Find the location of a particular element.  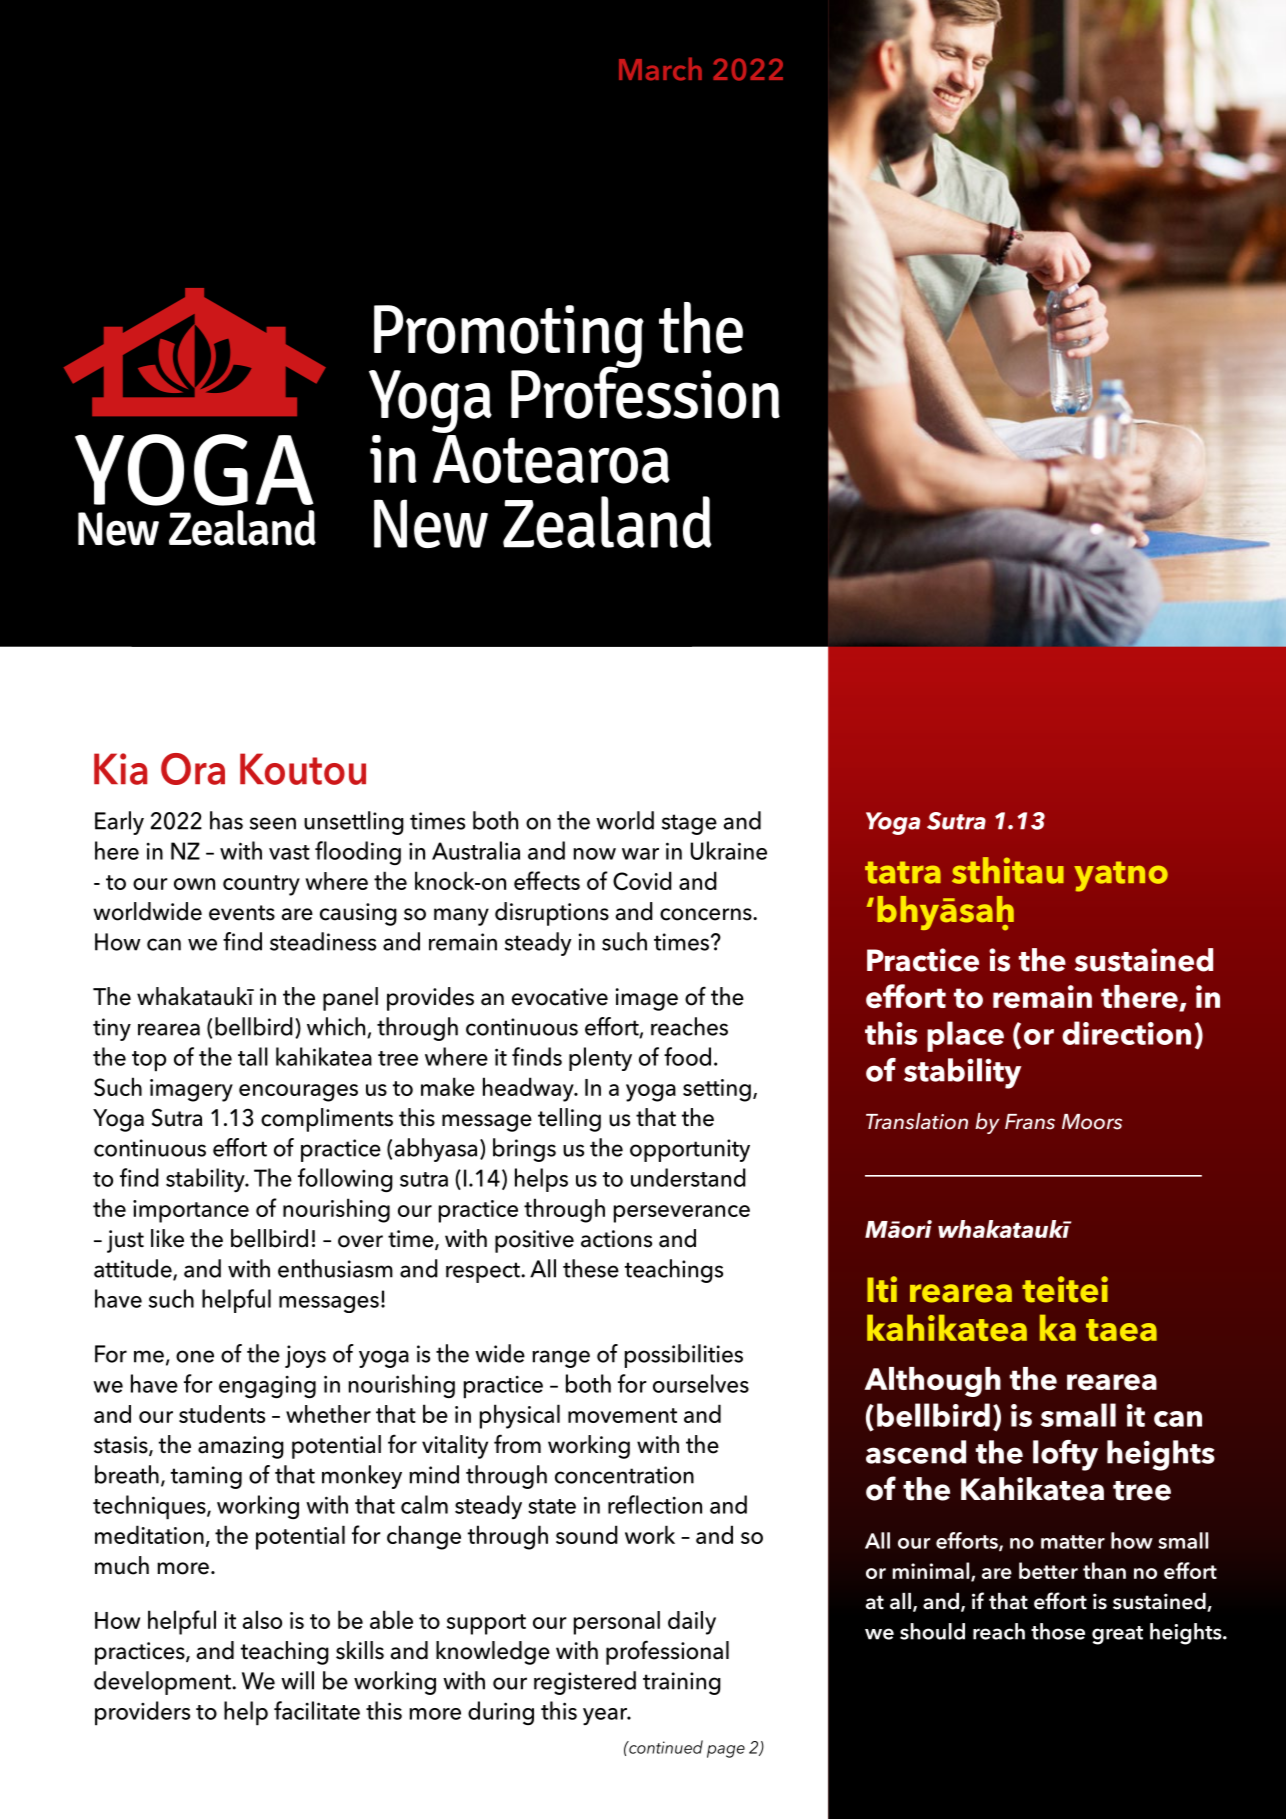

Frans is located at coordinates (1030, 1122).
